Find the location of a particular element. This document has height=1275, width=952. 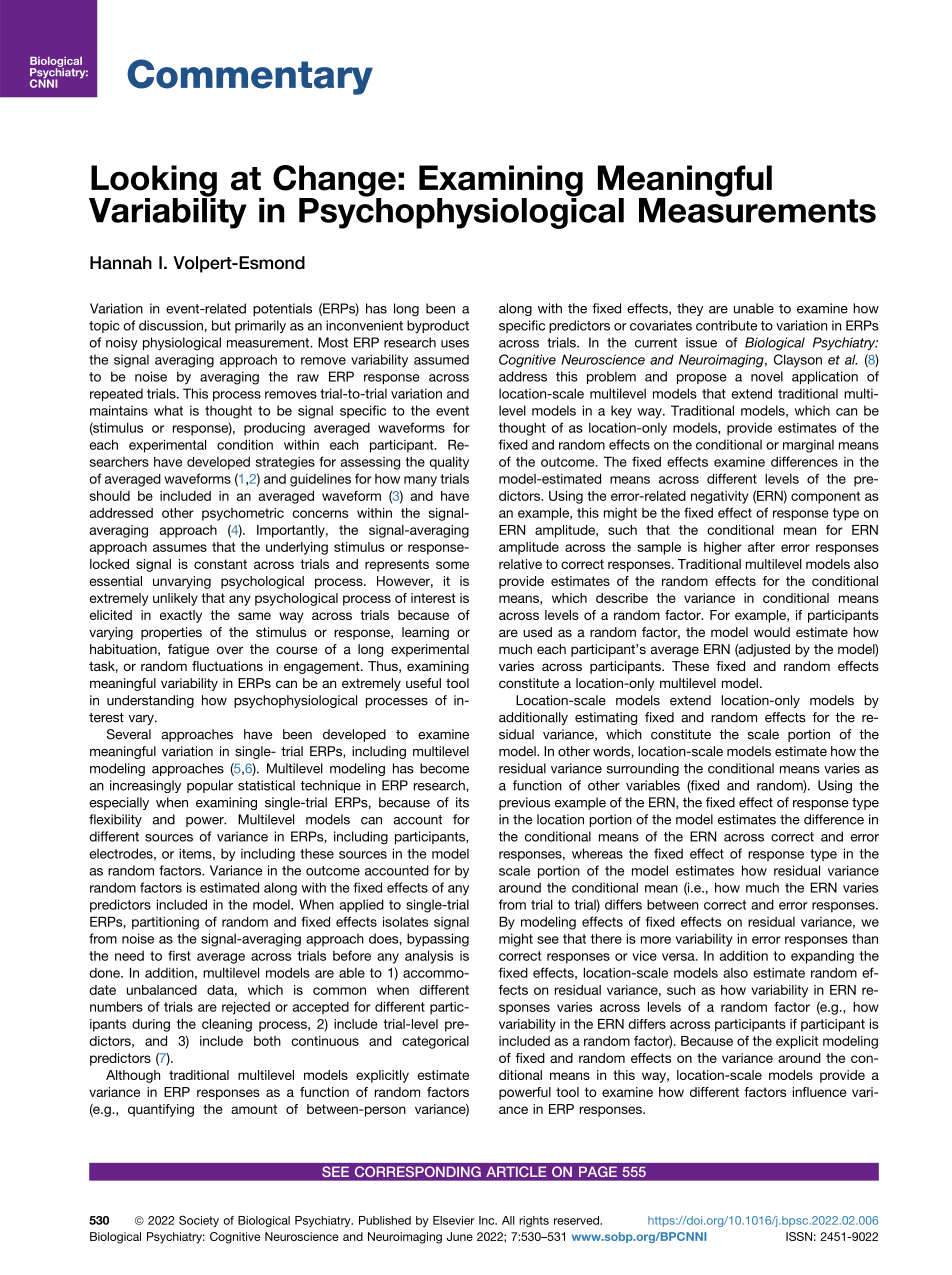

would is located at coordinates (772, 632).
